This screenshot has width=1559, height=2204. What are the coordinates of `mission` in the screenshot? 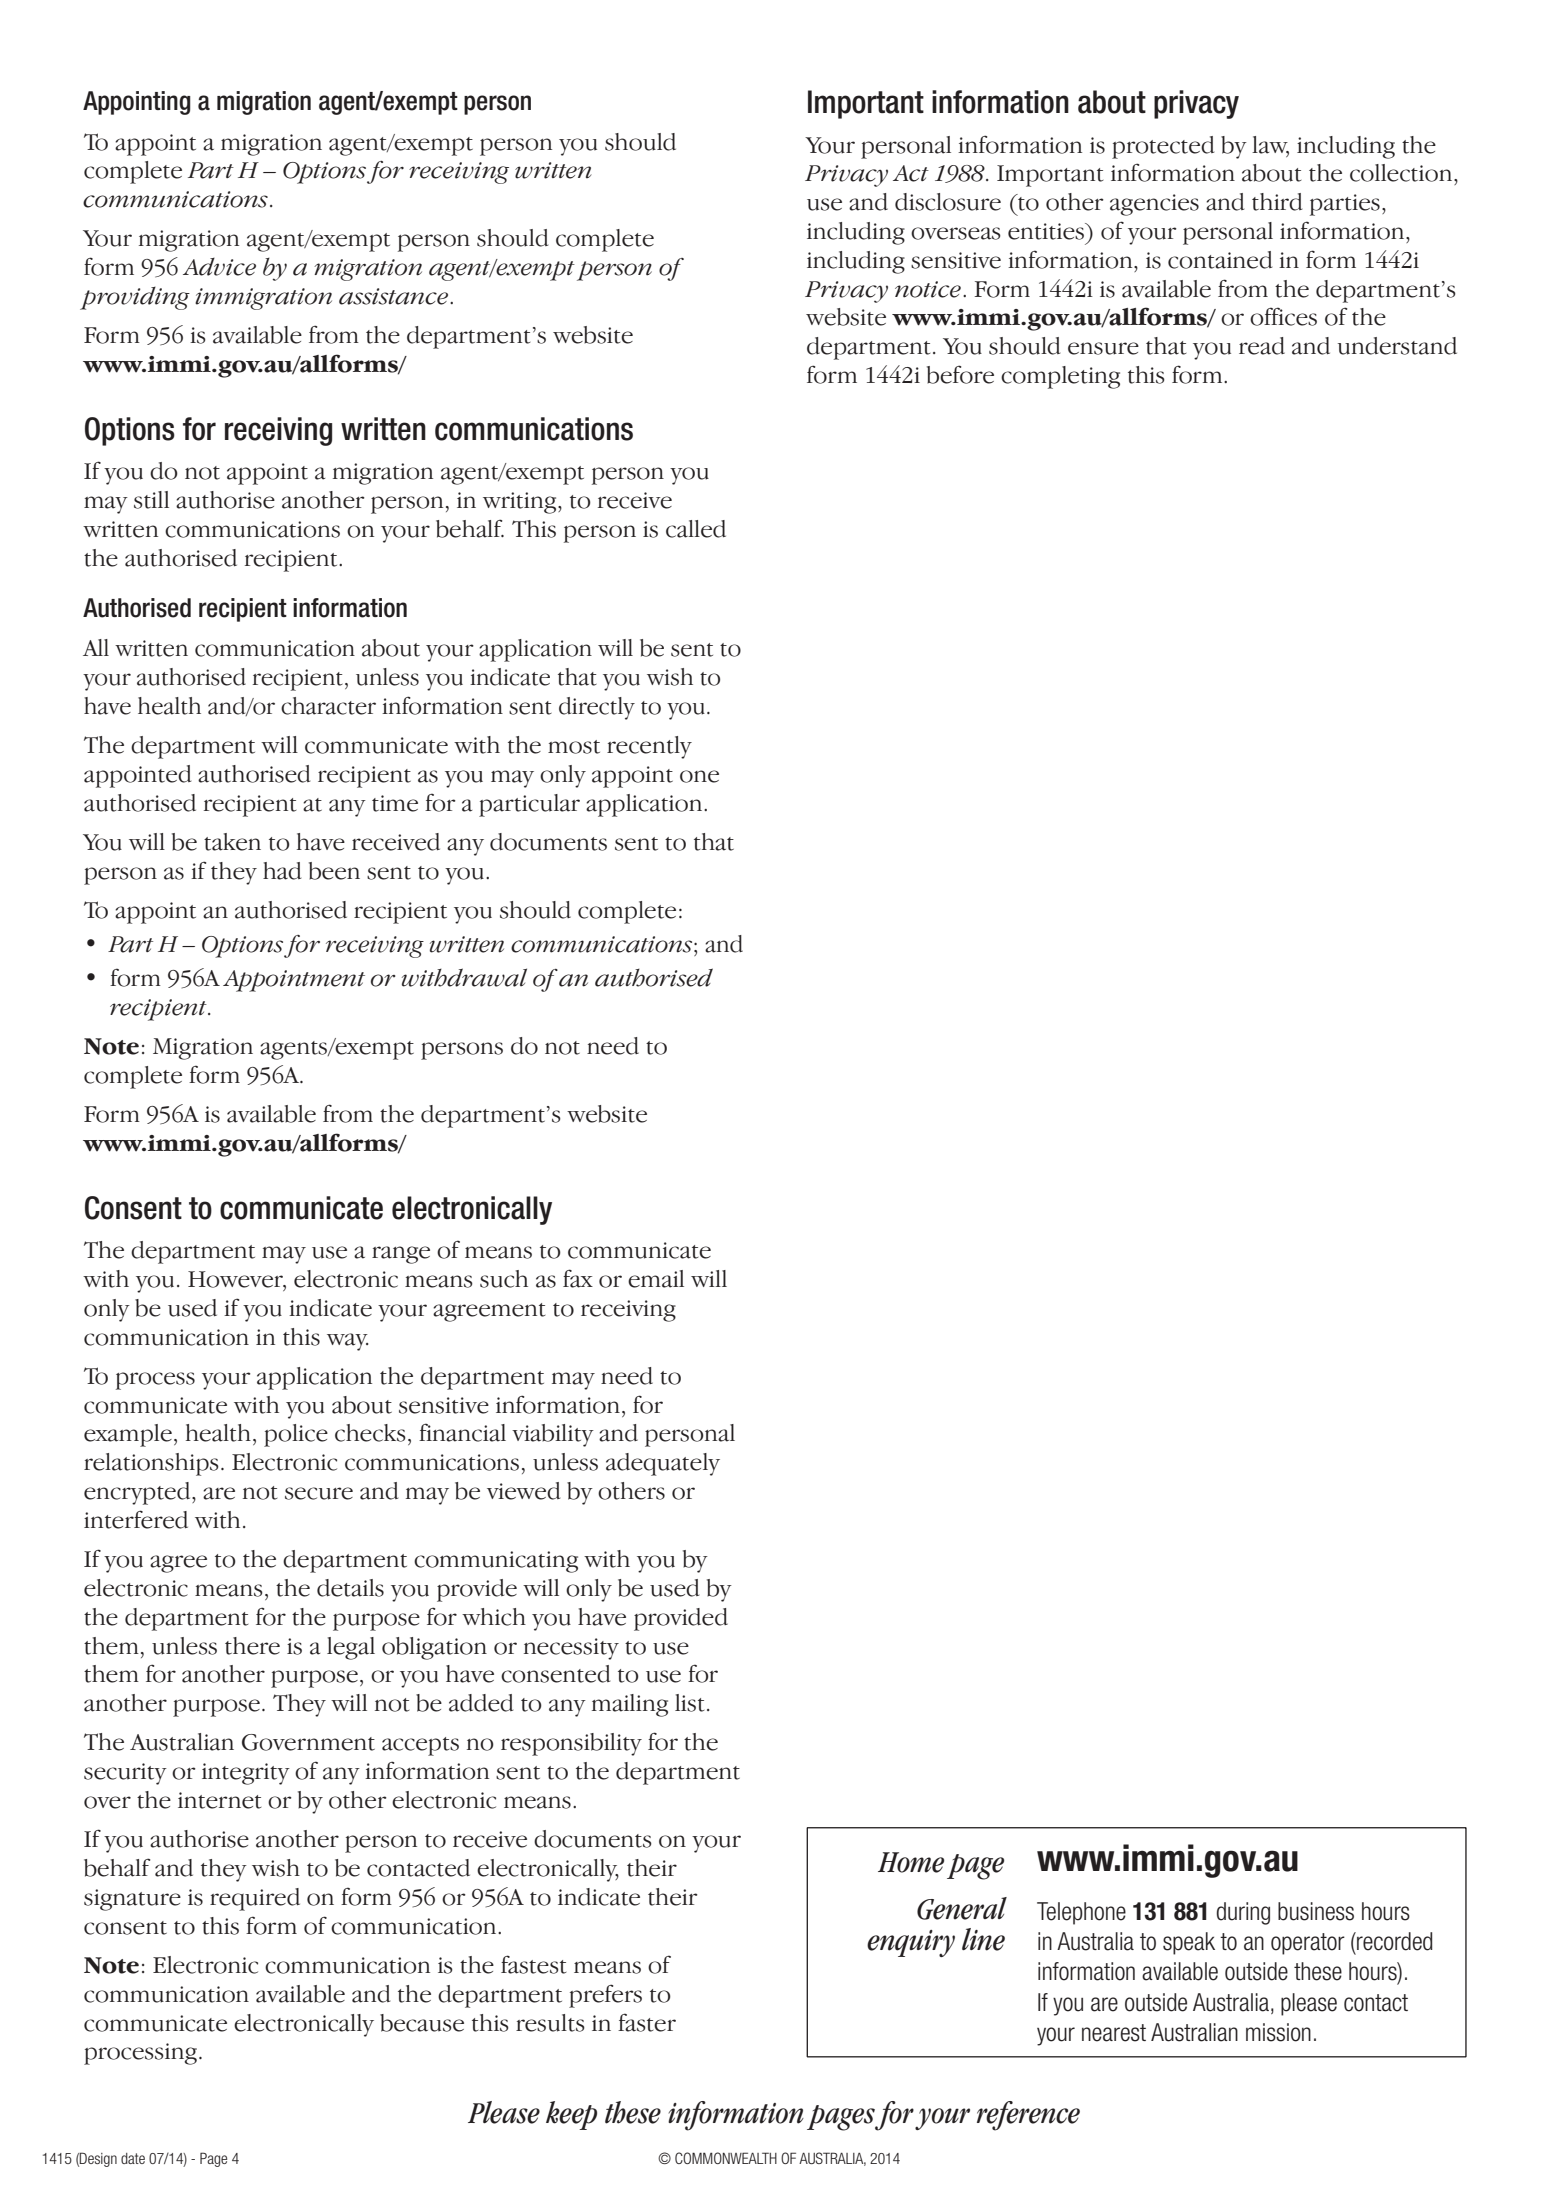 It's located at (1278, 2032).
